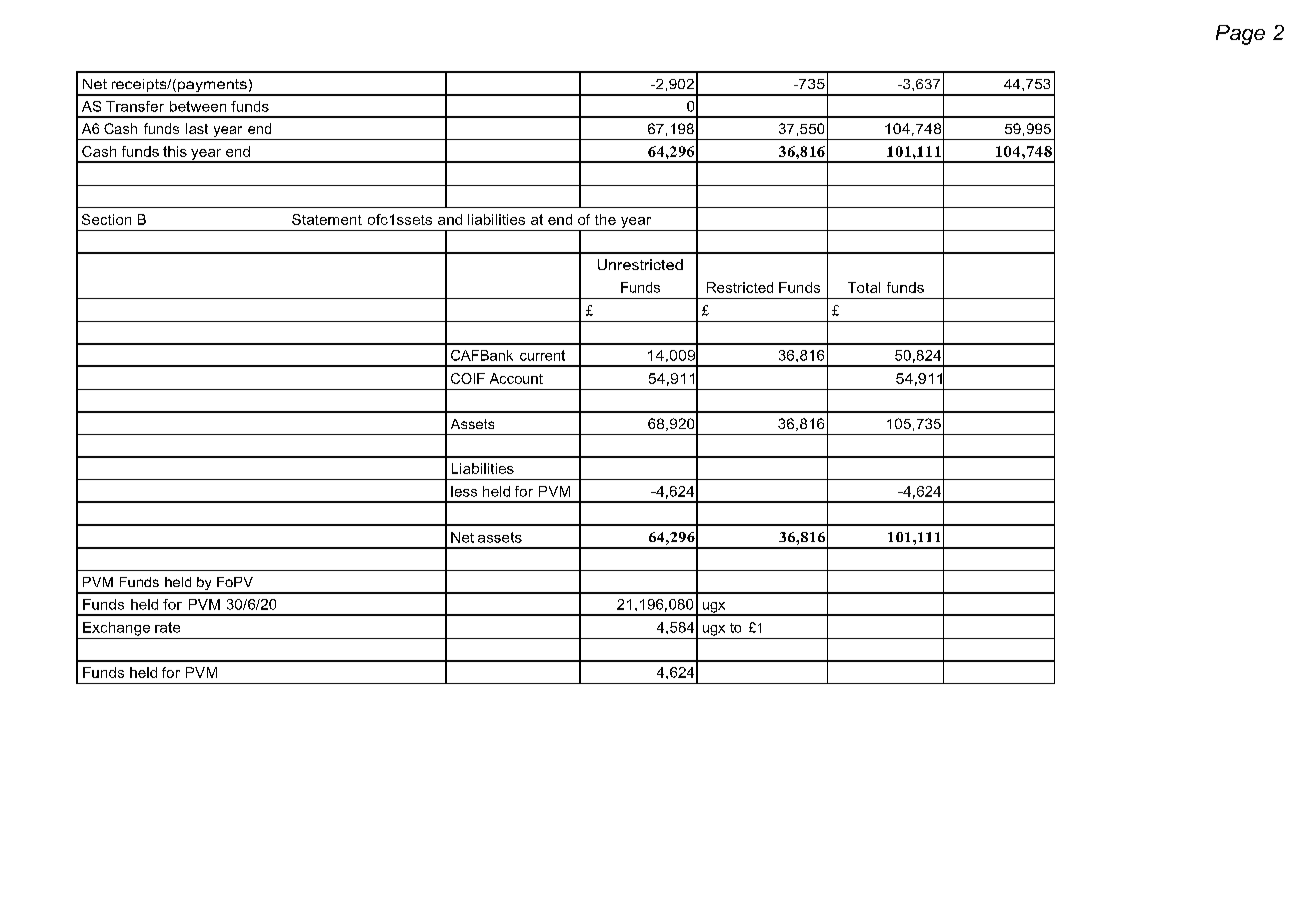 The height and width of the document is (924, 1308). I want to click on the, so click(605, 219).
